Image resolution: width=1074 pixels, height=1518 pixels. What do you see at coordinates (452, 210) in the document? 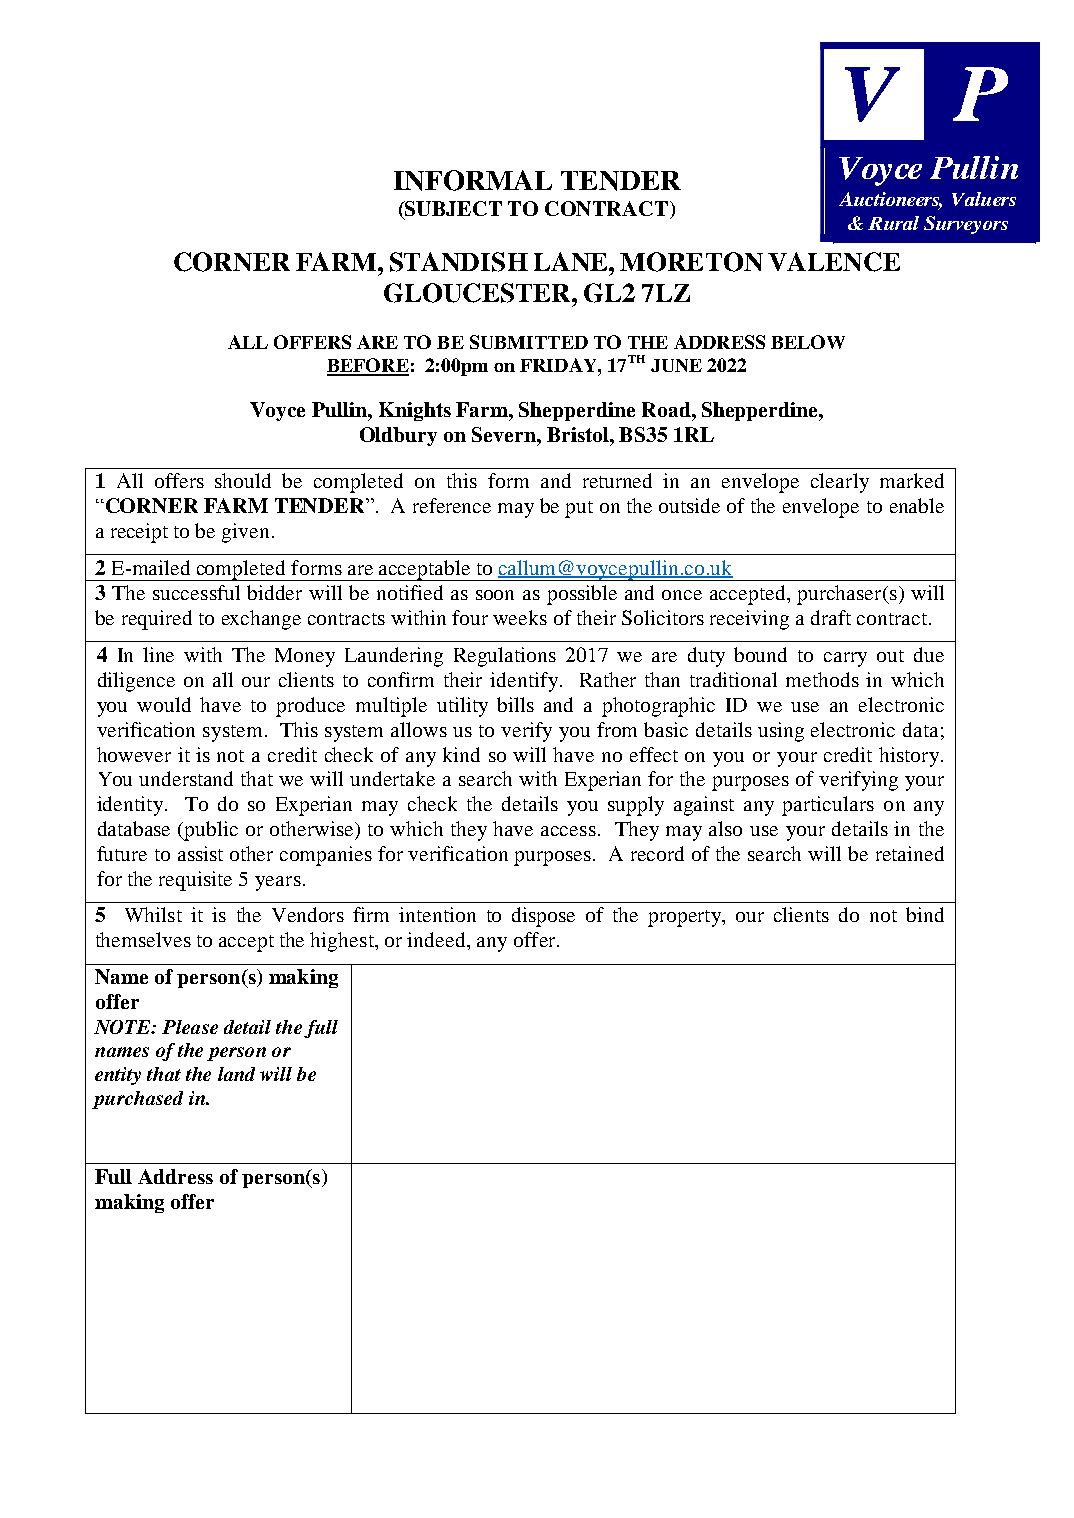
I see `SUBJECT` at bounding box center [452, 210].
